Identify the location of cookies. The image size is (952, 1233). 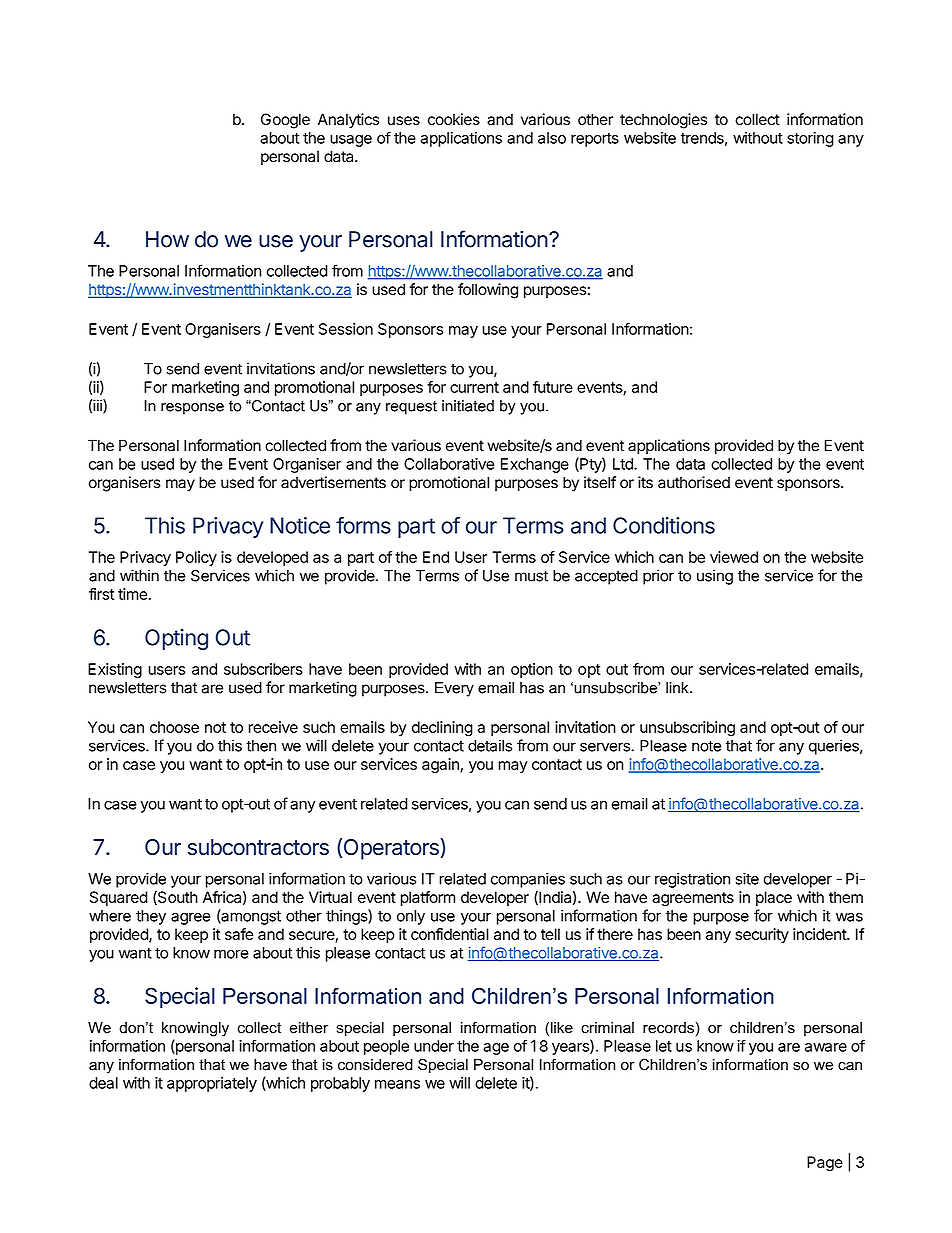
(454, 119).
